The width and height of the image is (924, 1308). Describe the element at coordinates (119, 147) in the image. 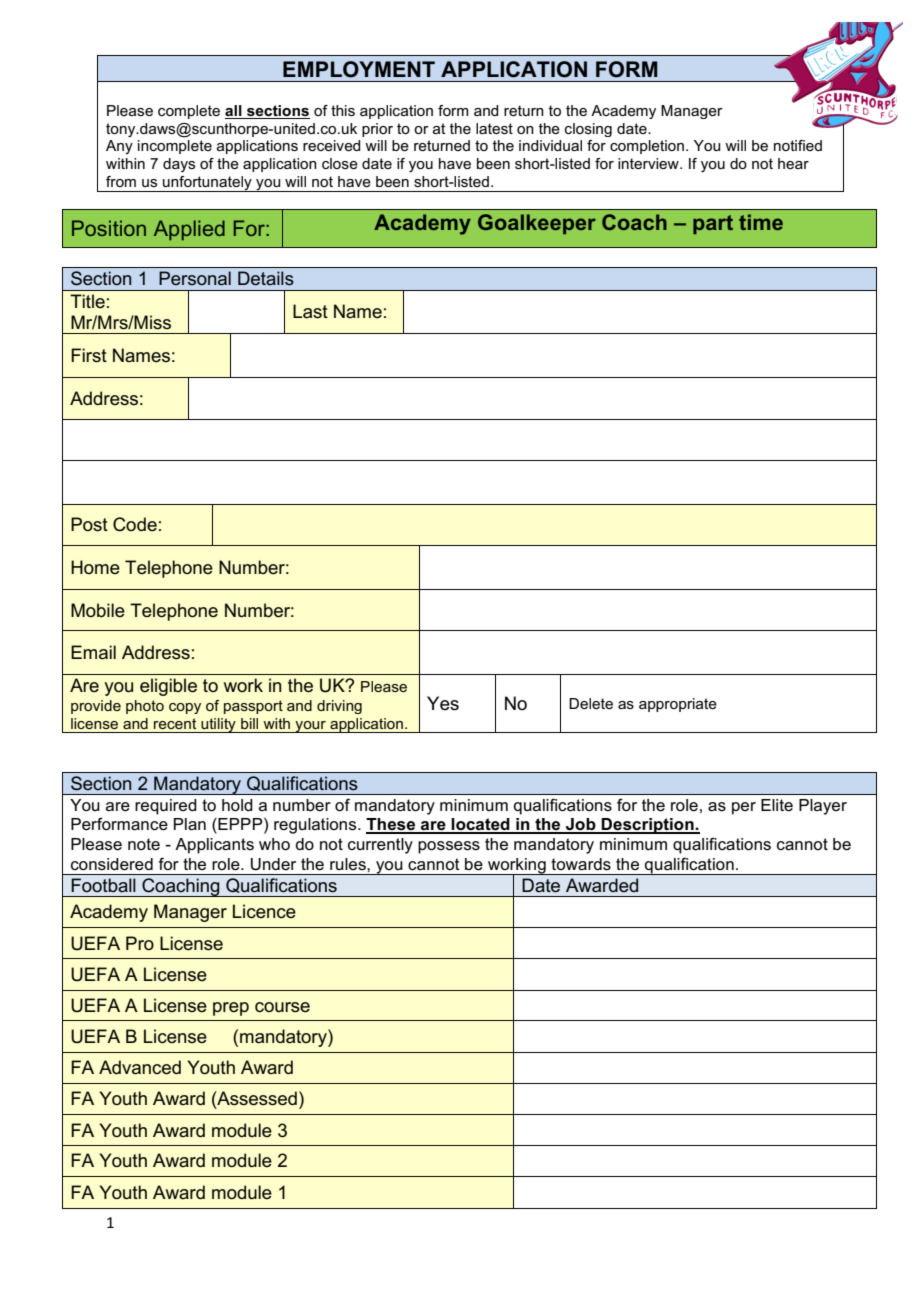

I see `Any` at that location.
